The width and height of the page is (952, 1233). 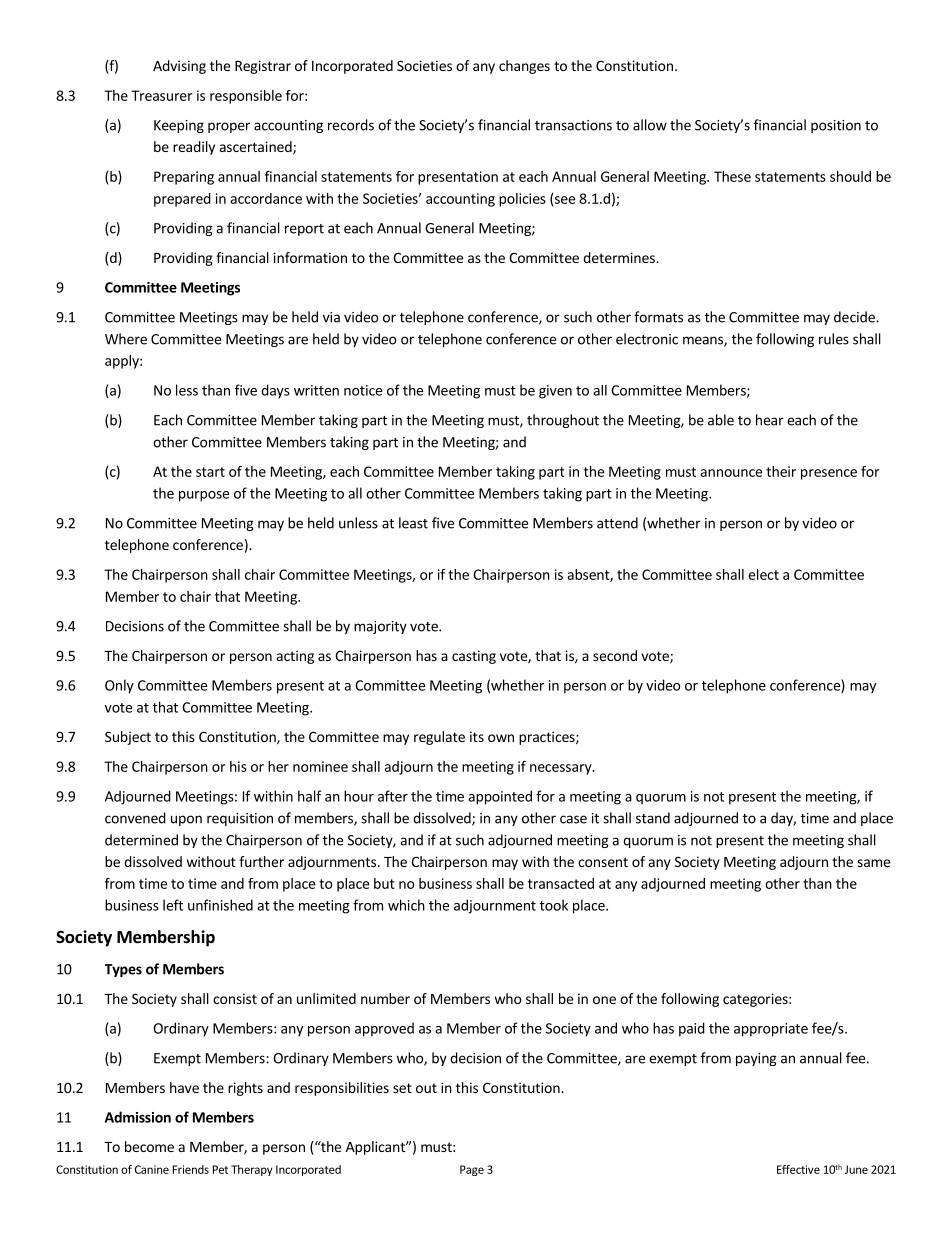 I want to click on rules, so click(x=834, y=339).
